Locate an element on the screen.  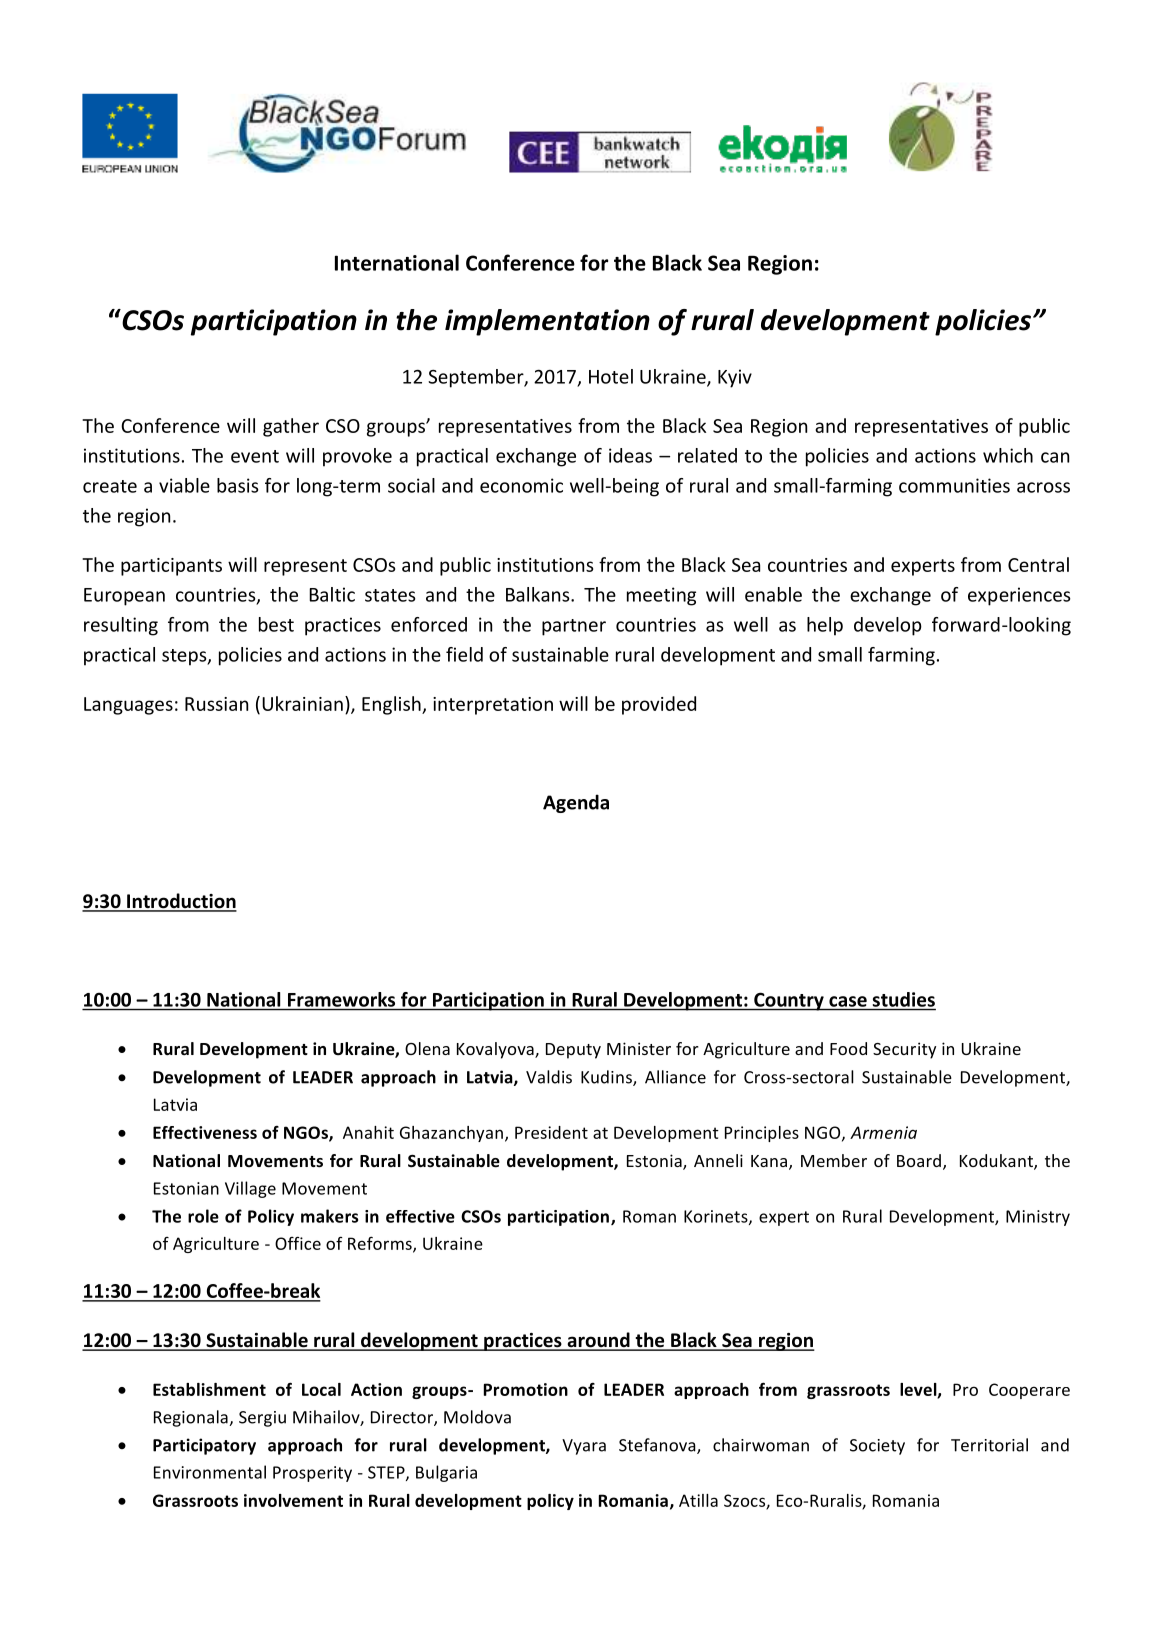
Environmental is located at coordinates (210, 1472).
